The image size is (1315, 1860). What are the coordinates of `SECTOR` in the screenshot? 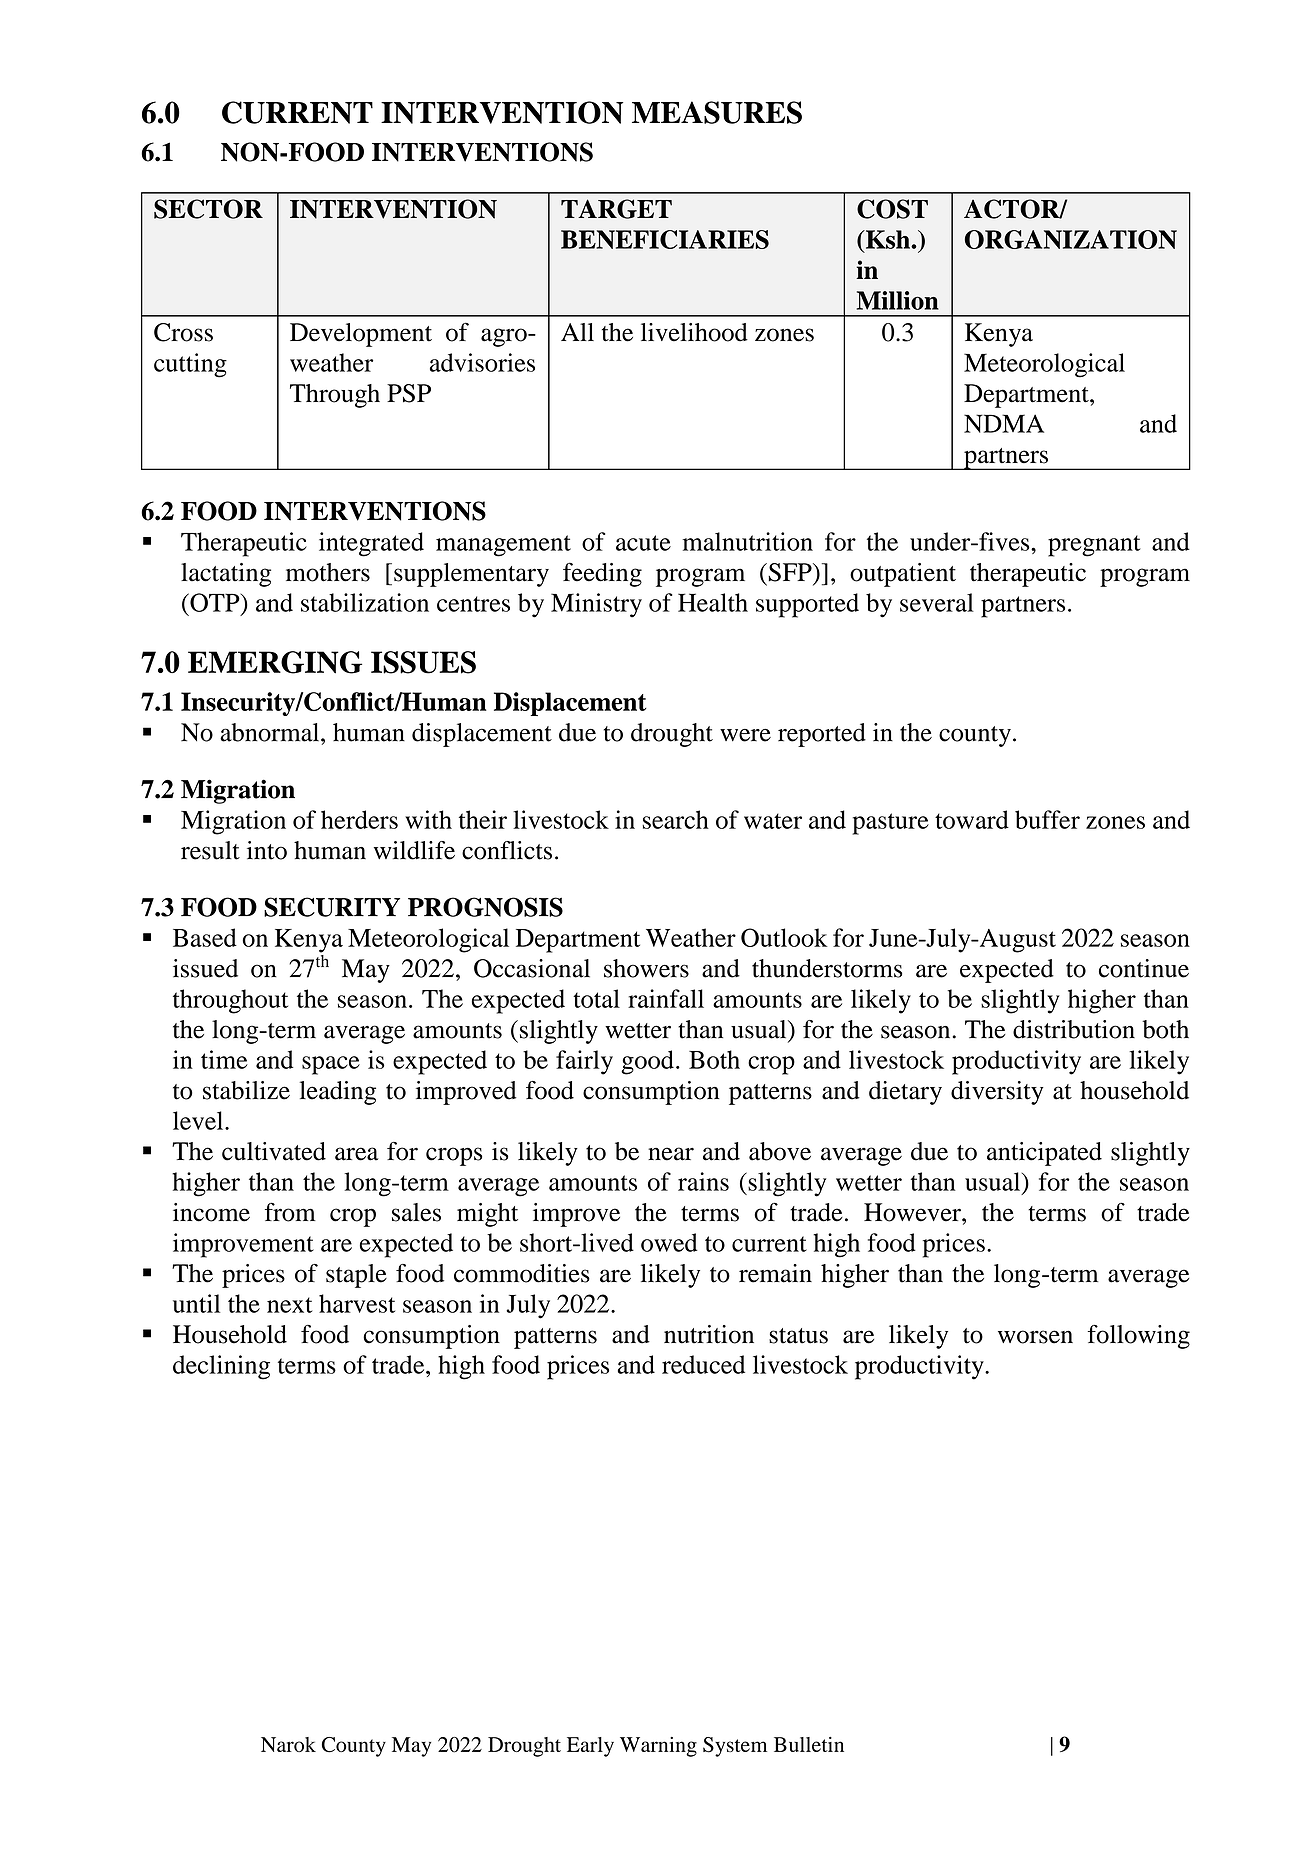 It's located at (208, 209).
